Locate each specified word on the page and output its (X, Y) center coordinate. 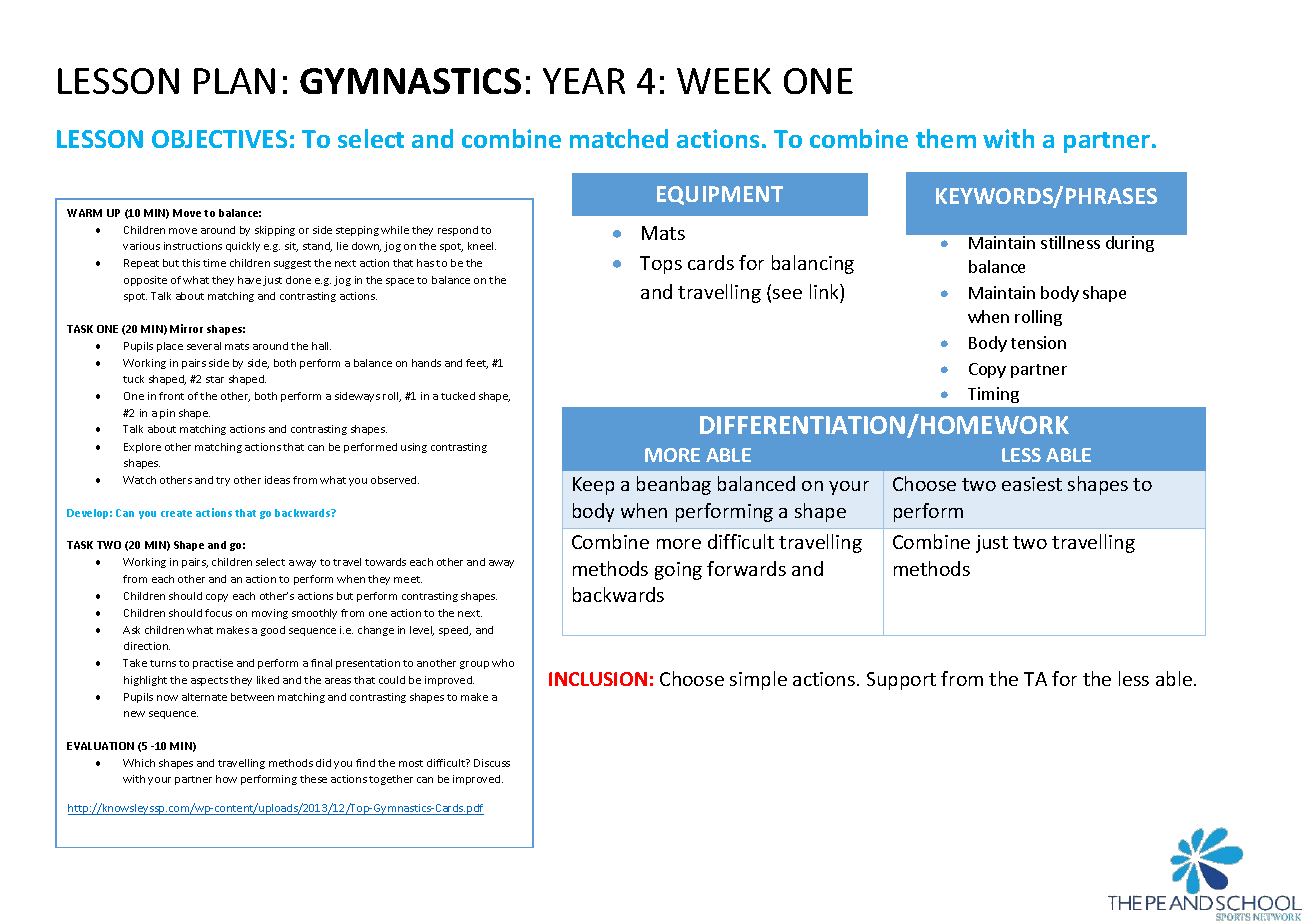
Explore (142, 448)
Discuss (492, 763)
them (946, 138)
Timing (993, 395)
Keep (593, 486)
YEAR (584, 81)
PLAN (234, 81)
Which (139, 763)
